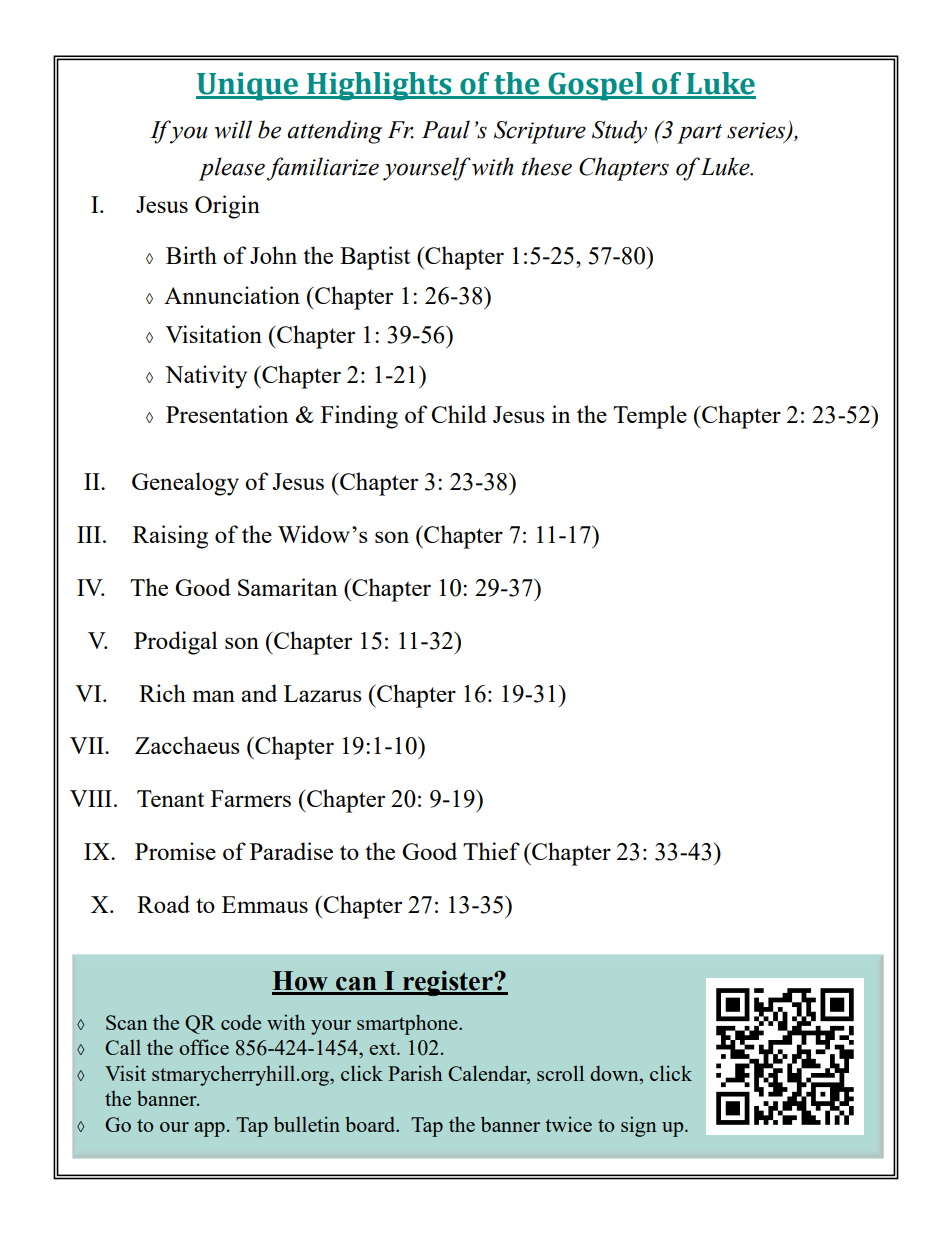  I want to click on down, so click(615, 1073).
